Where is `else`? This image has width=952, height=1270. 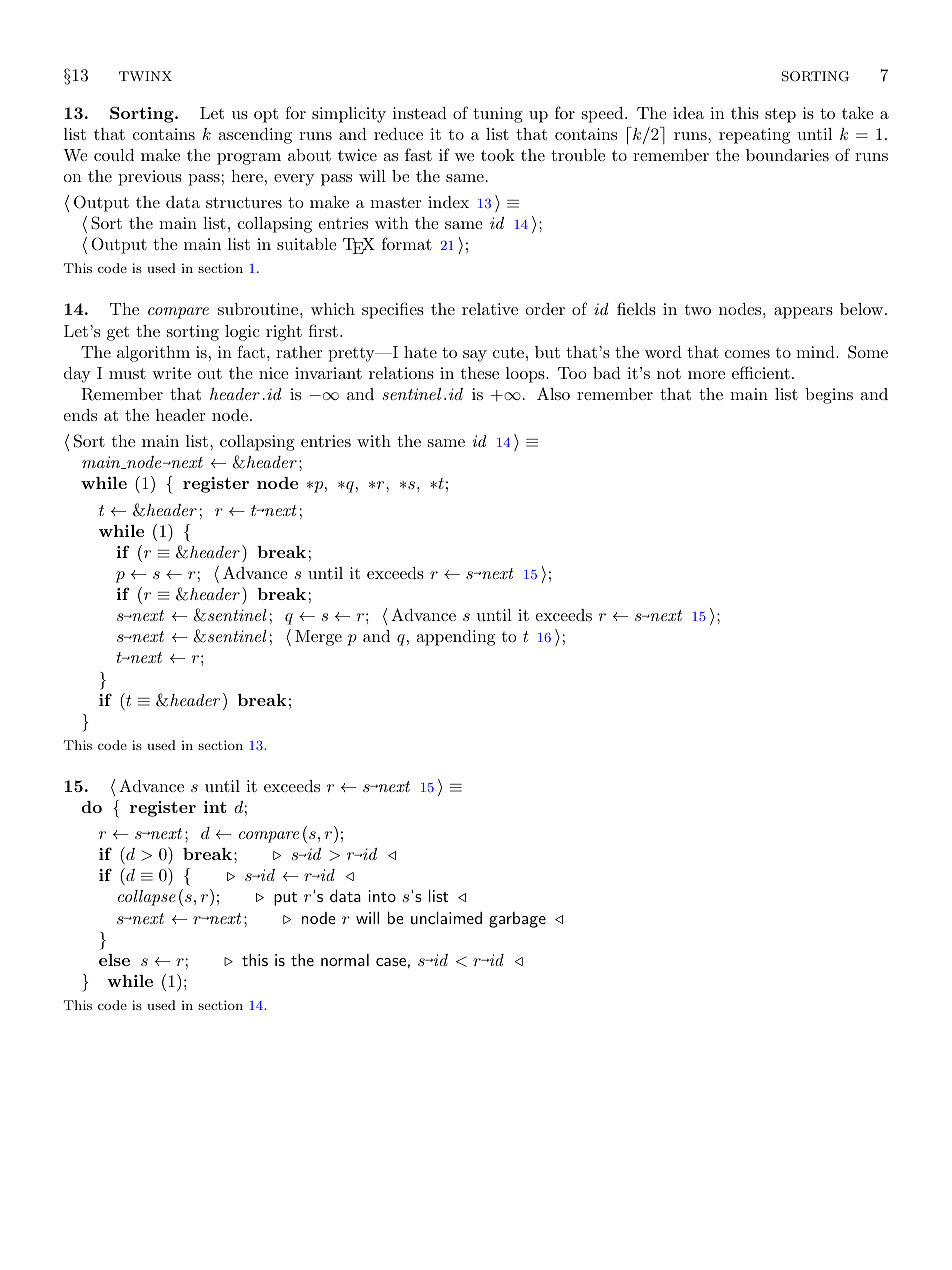
else is located at coordinates (114, 960).
